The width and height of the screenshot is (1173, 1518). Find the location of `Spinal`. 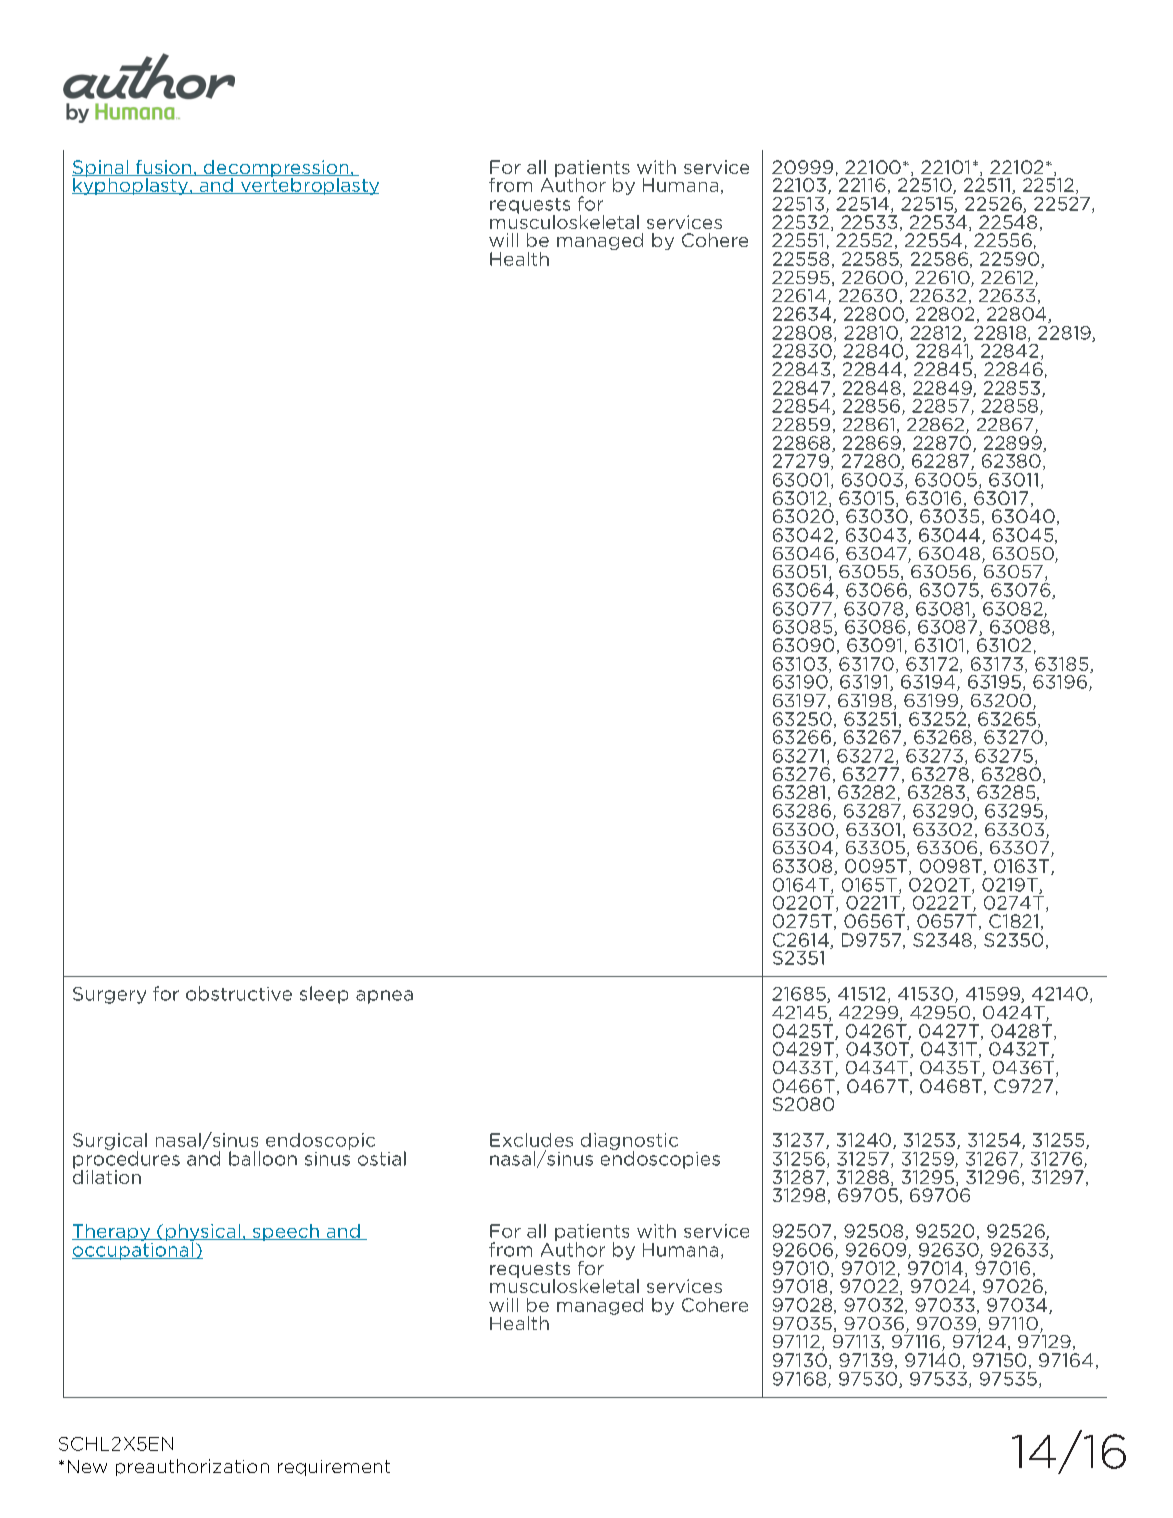

Spinal is located at coordinates (101, 170).
